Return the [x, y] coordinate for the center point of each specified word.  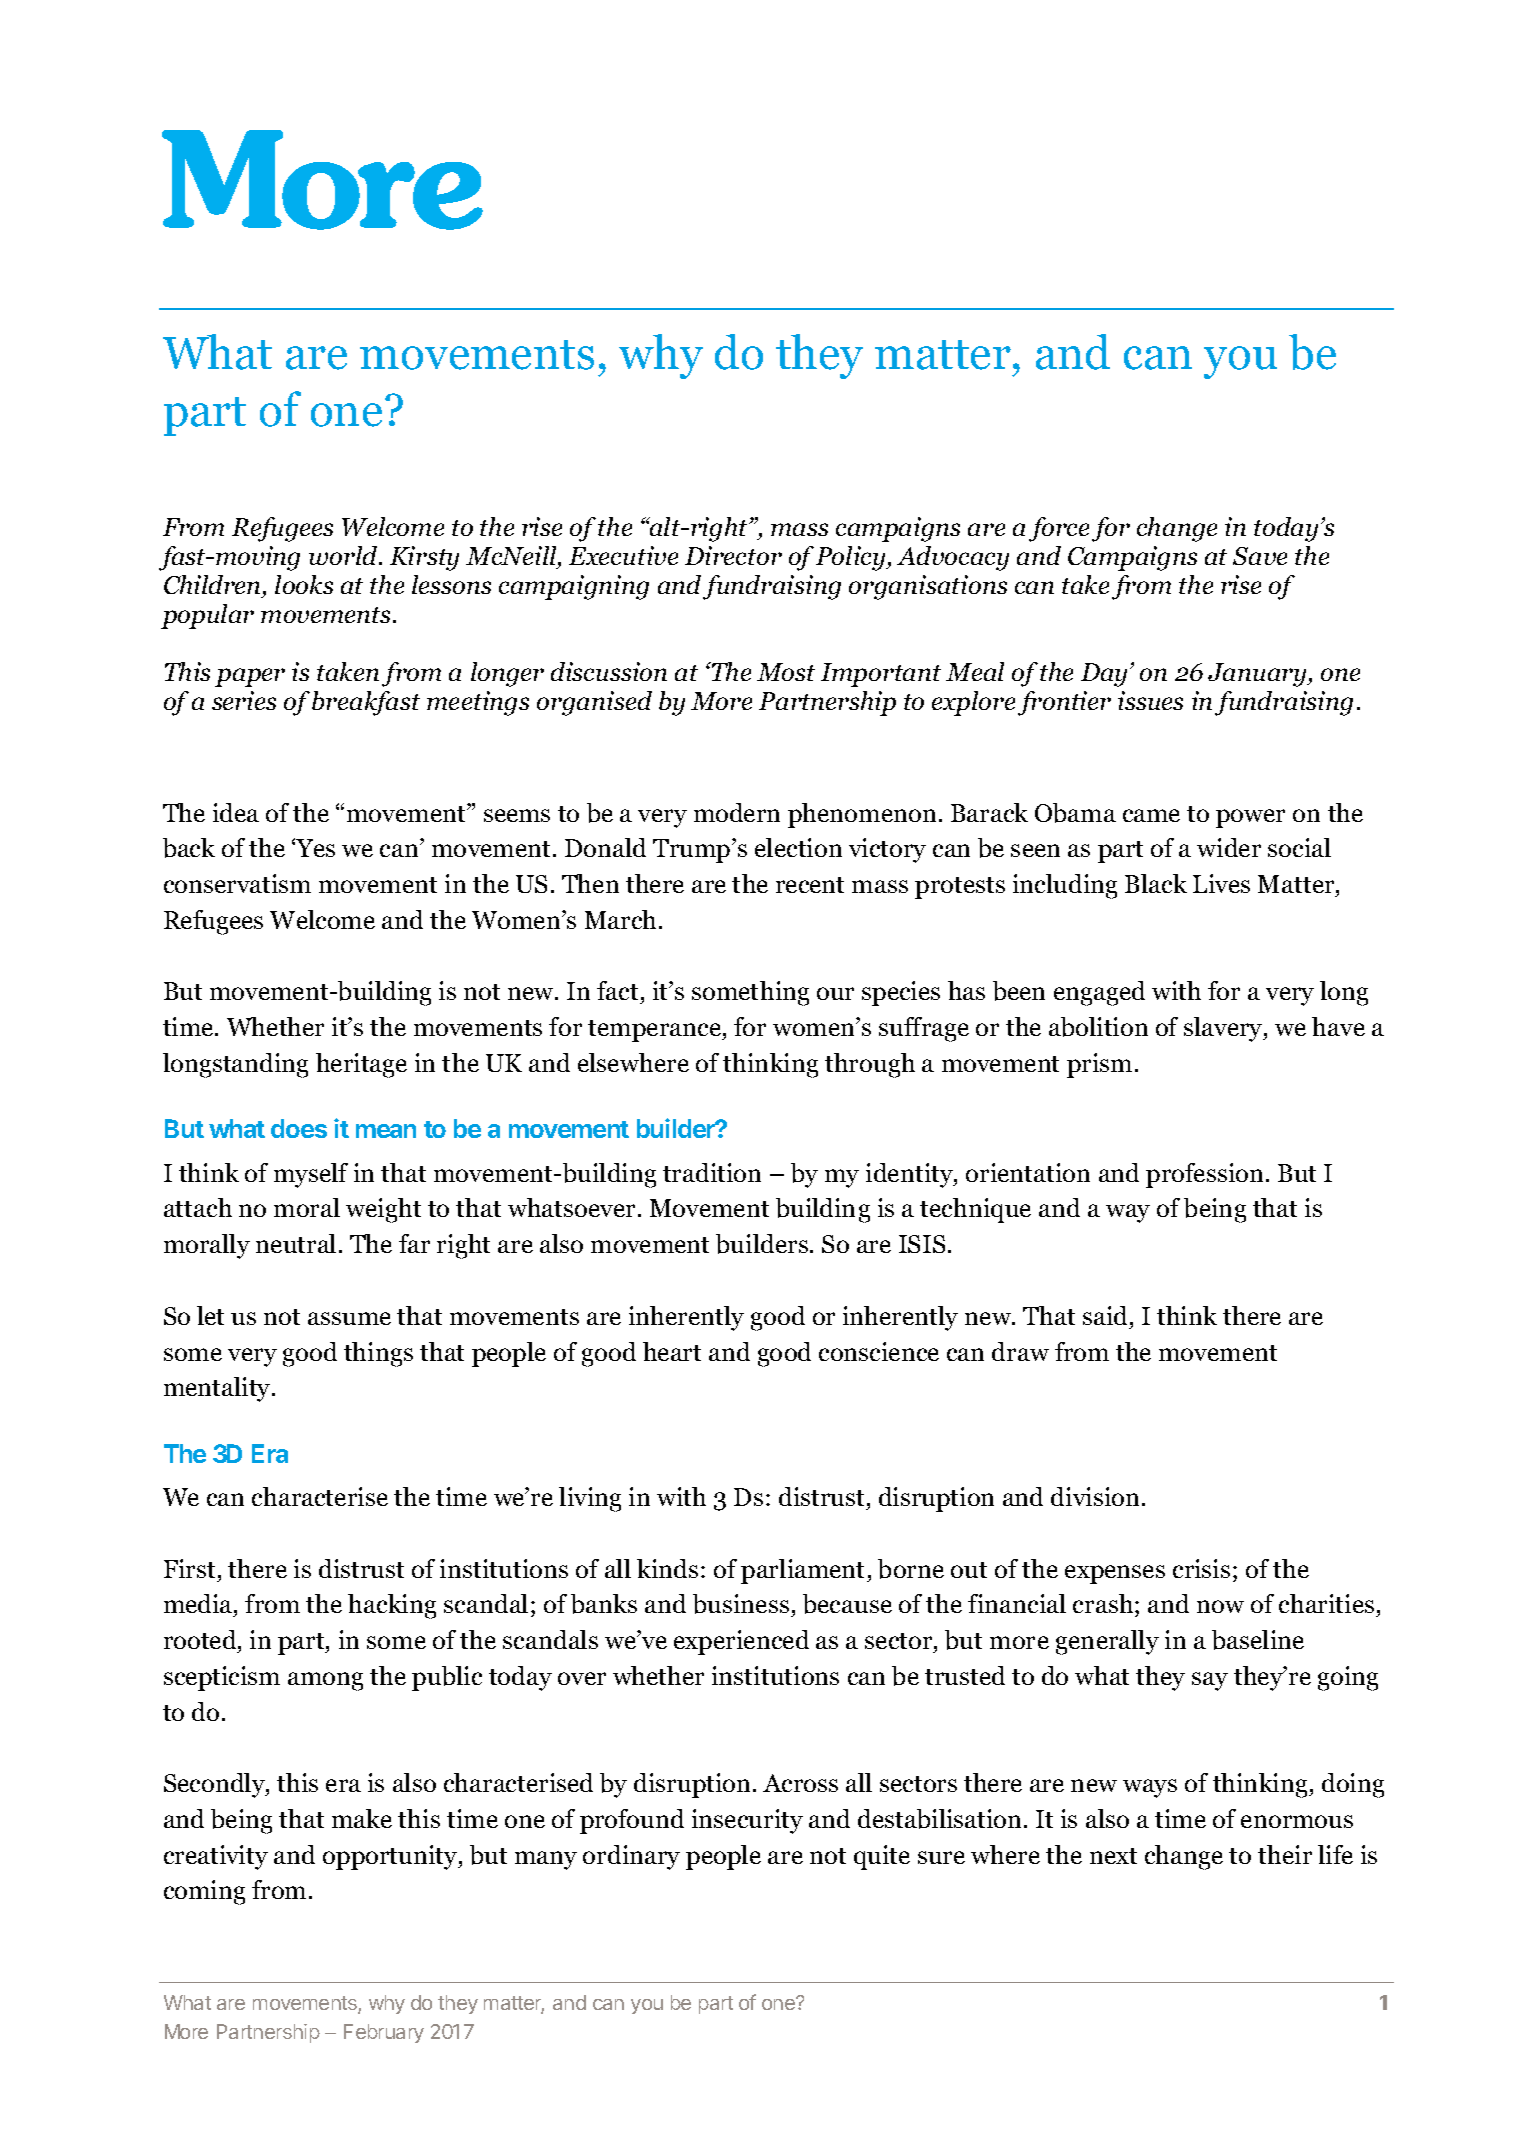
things [378, 1354]
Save [1260, 556]
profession [1204, 1175]
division [1095, 1496]
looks [304, 584]
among [325, 1681]
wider [1229, 847]
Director [733, 555]
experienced [741, 1642]
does [299, 1128]
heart [672, 1351]
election [798, 847]
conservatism [237, 883]
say [1210, 1681]
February [384, 2033]
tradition [712, 1172]
